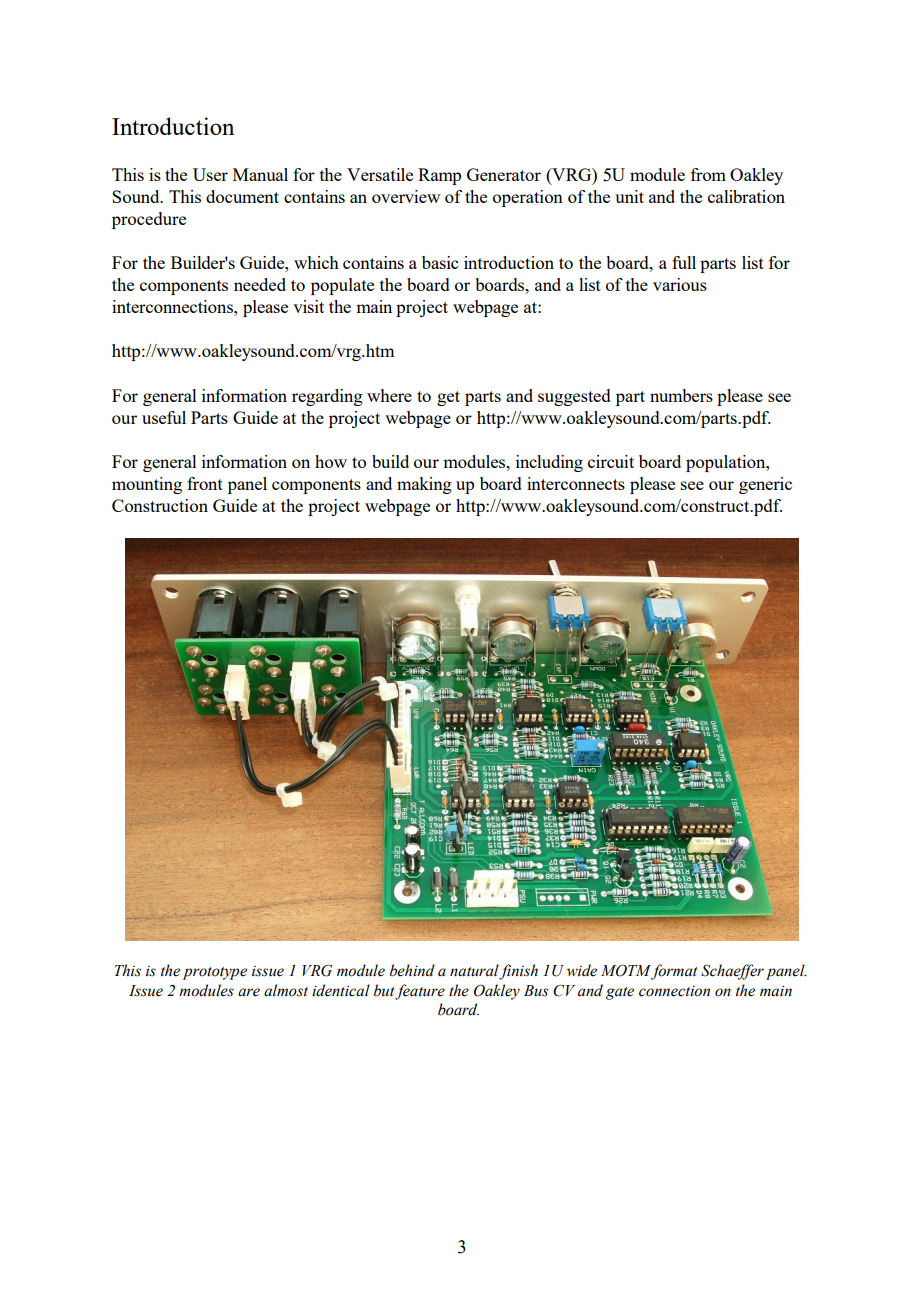  Describe the element at coordinates (708, 174) in the screenshot. I see `from` at that location.
